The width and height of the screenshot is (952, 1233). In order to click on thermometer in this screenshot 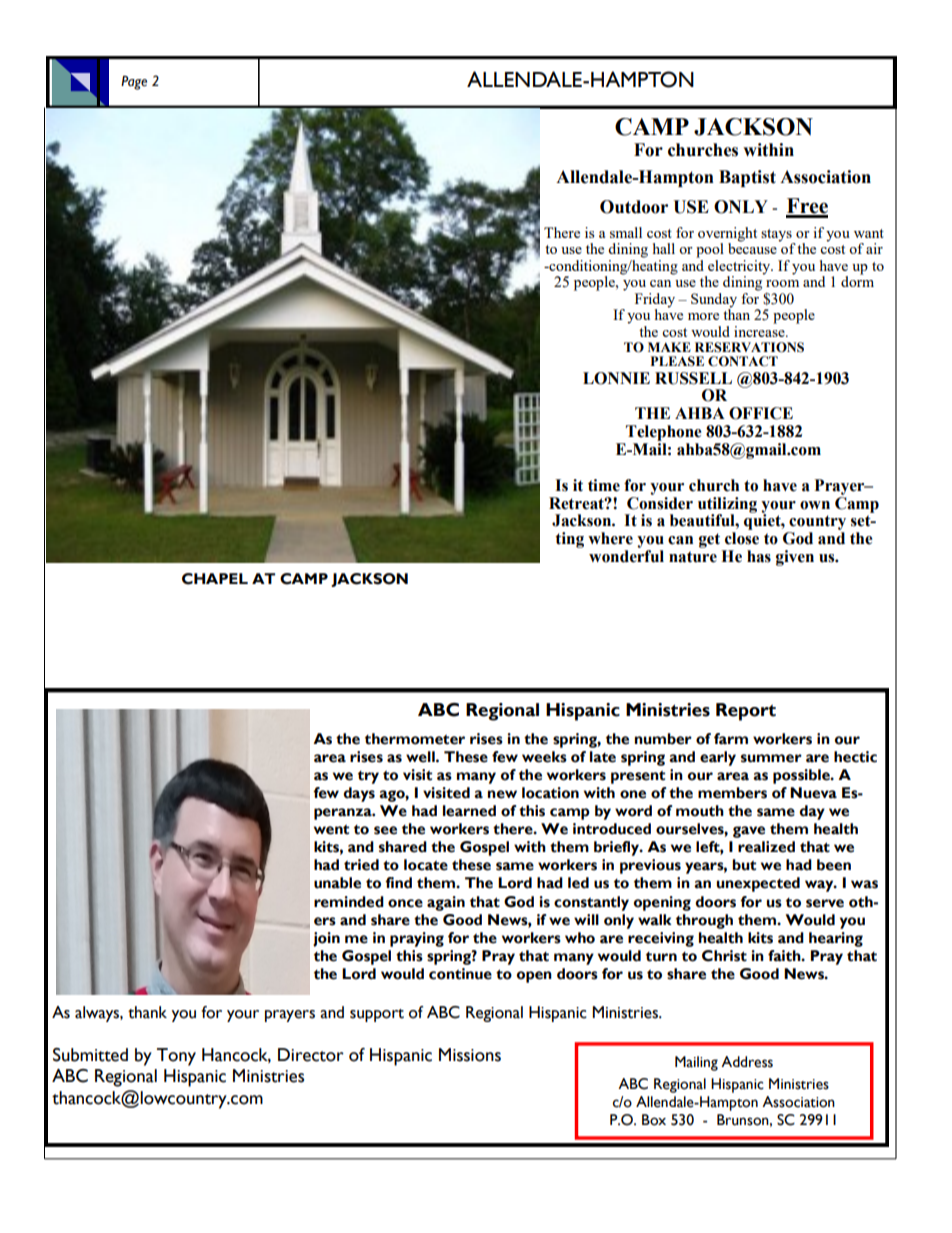, I will do `click(415, 739)`.
